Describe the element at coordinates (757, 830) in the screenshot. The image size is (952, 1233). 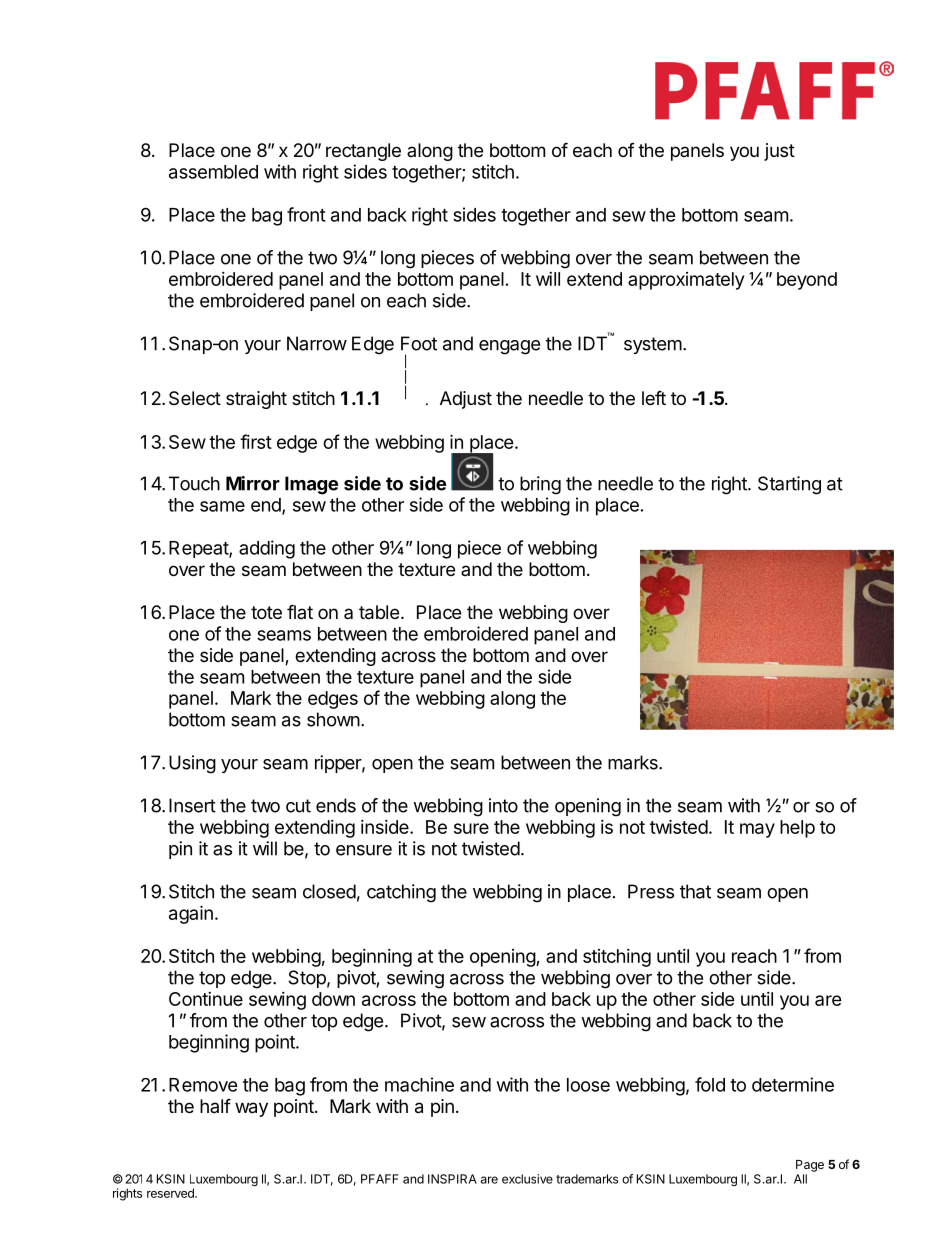
I see `may` at that location.
